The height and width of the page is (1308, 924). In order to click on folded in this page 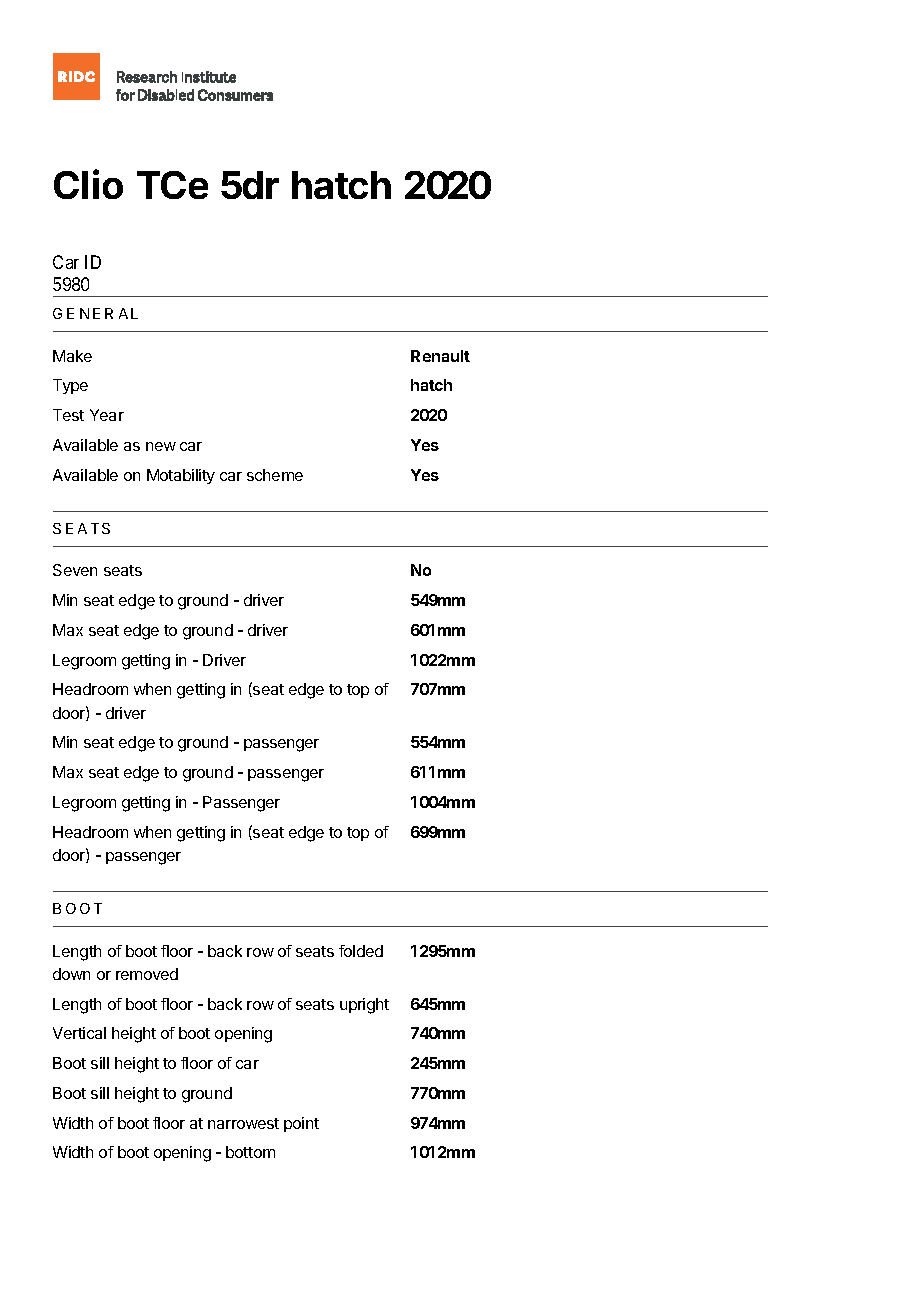, I will do `click(361, 951)`.
